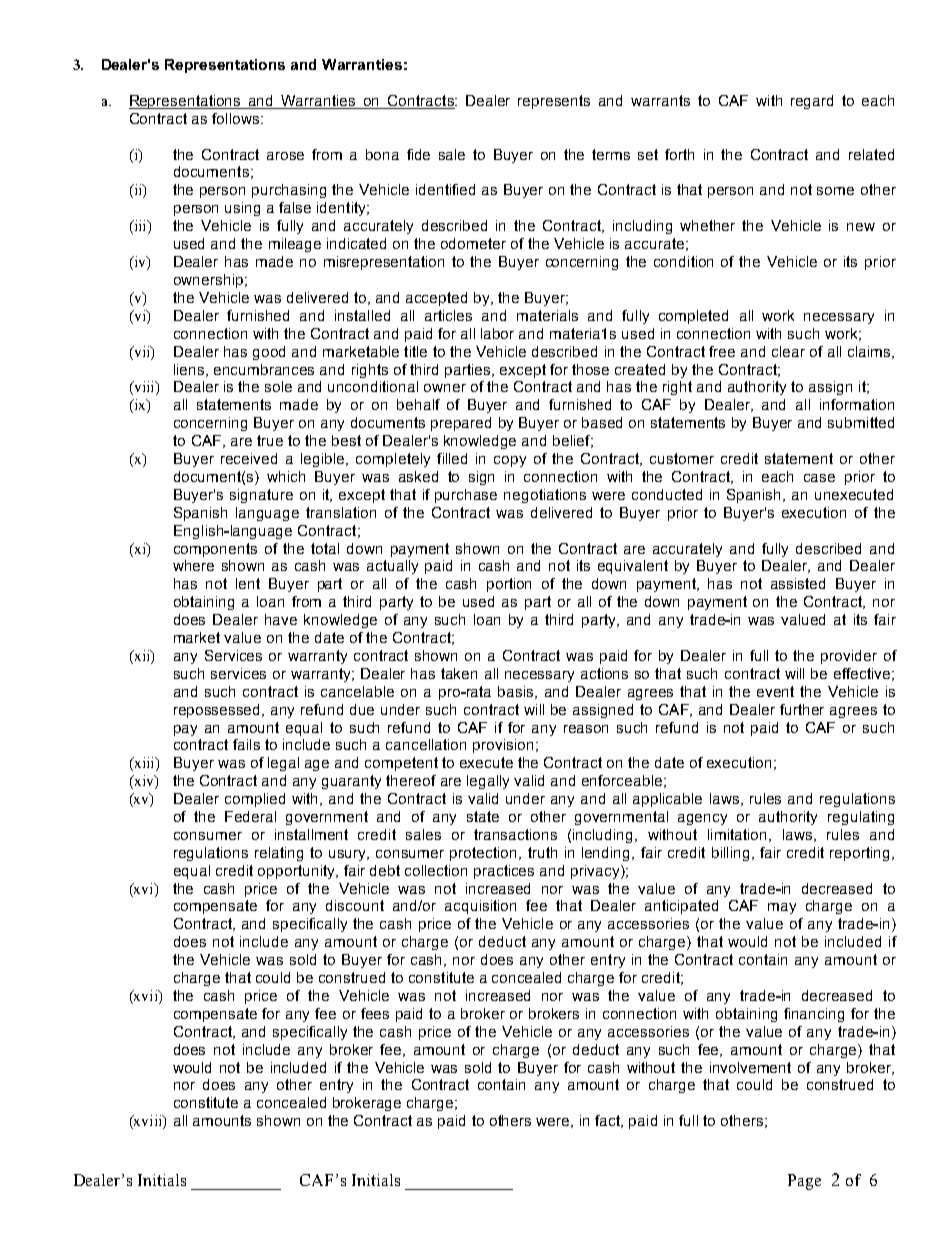  What do you see at coordinates (375, 1013) in the screenshot?
I see `fees` at bounding box center [375, 1013].
